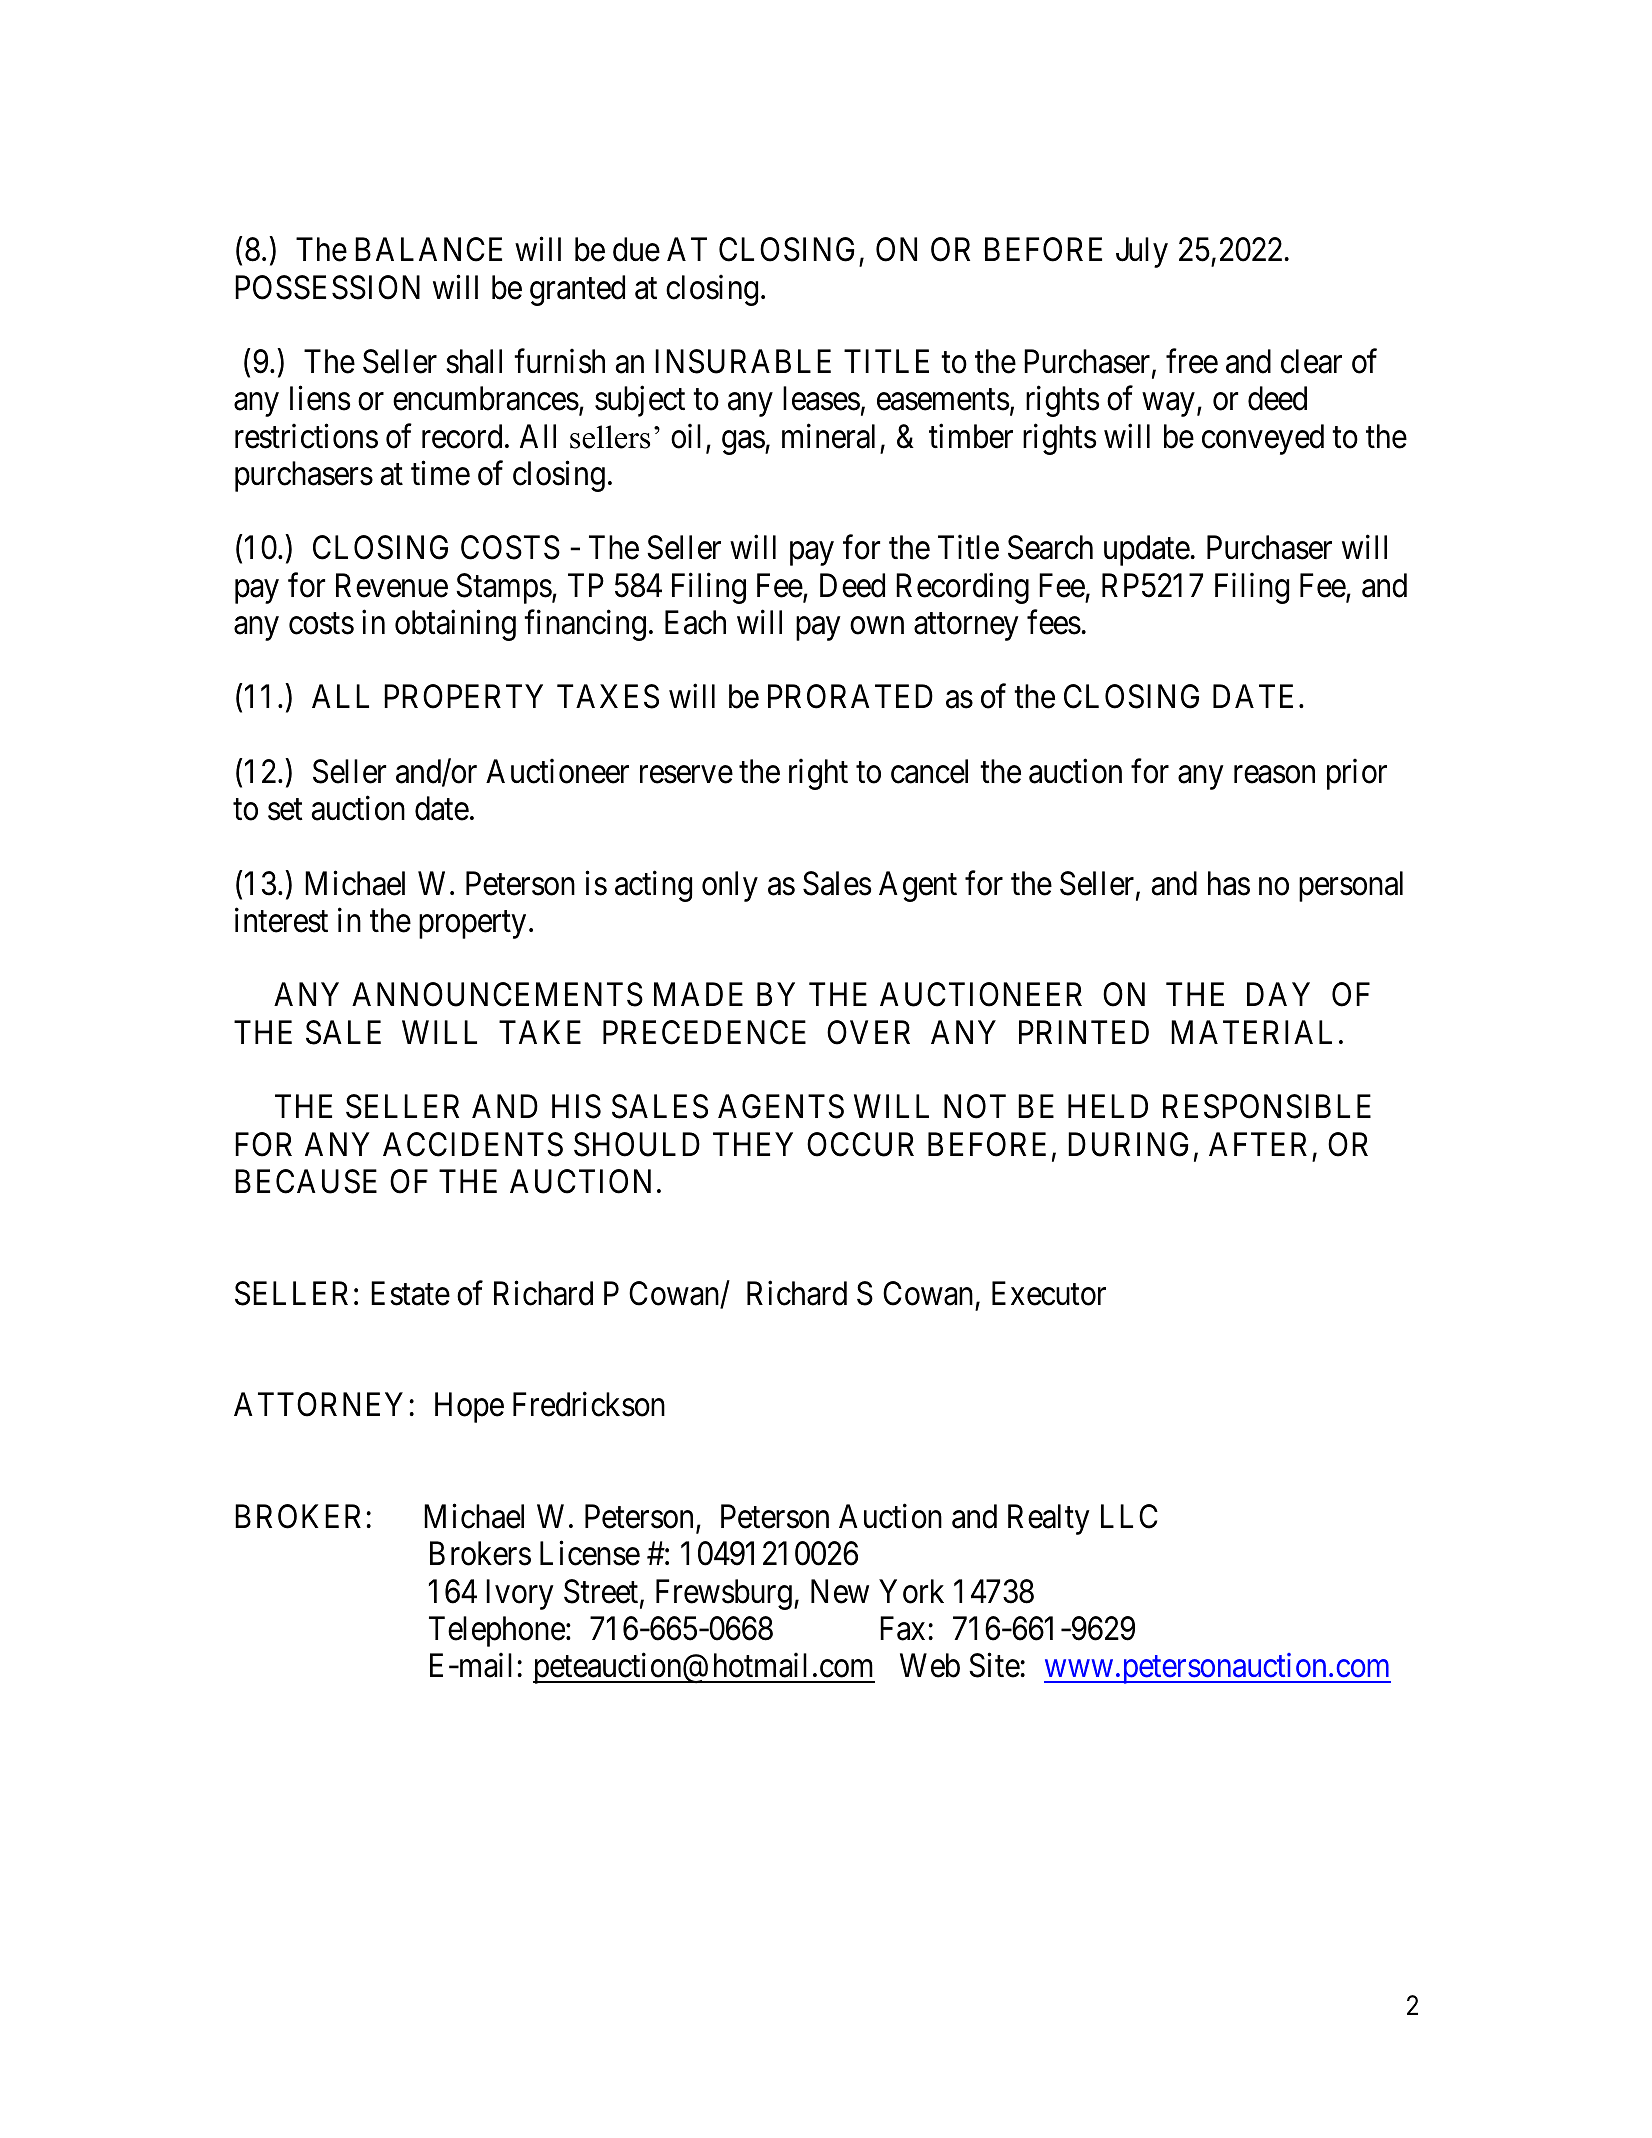 The height and width of the document is (2138, 1652). Describe the element at coordinates (285, 810) in the document. I see `set` at that location.
